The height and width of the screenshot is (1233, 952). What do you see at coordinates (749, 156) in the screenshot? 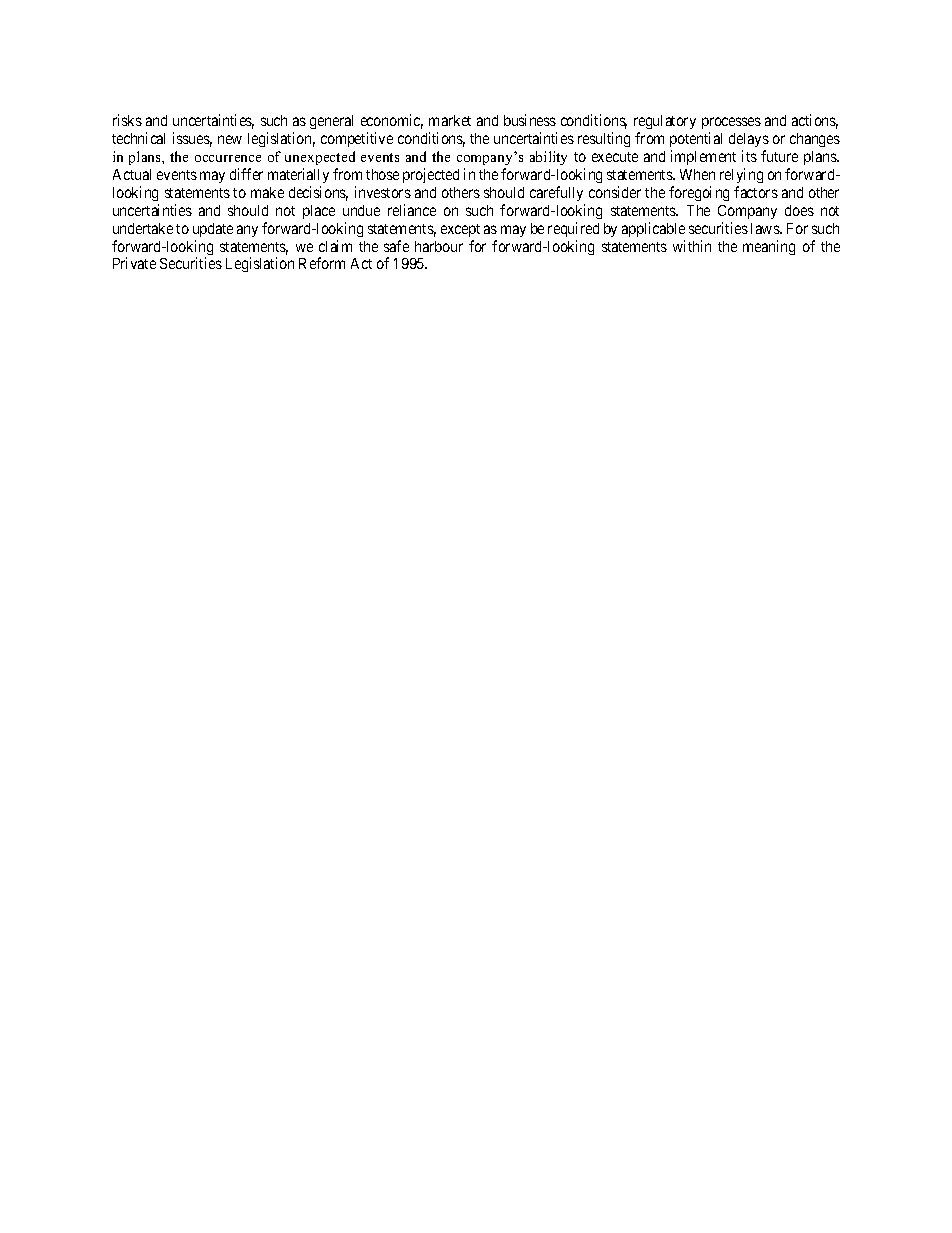
I see `its` at bounding box center [749, 156].
